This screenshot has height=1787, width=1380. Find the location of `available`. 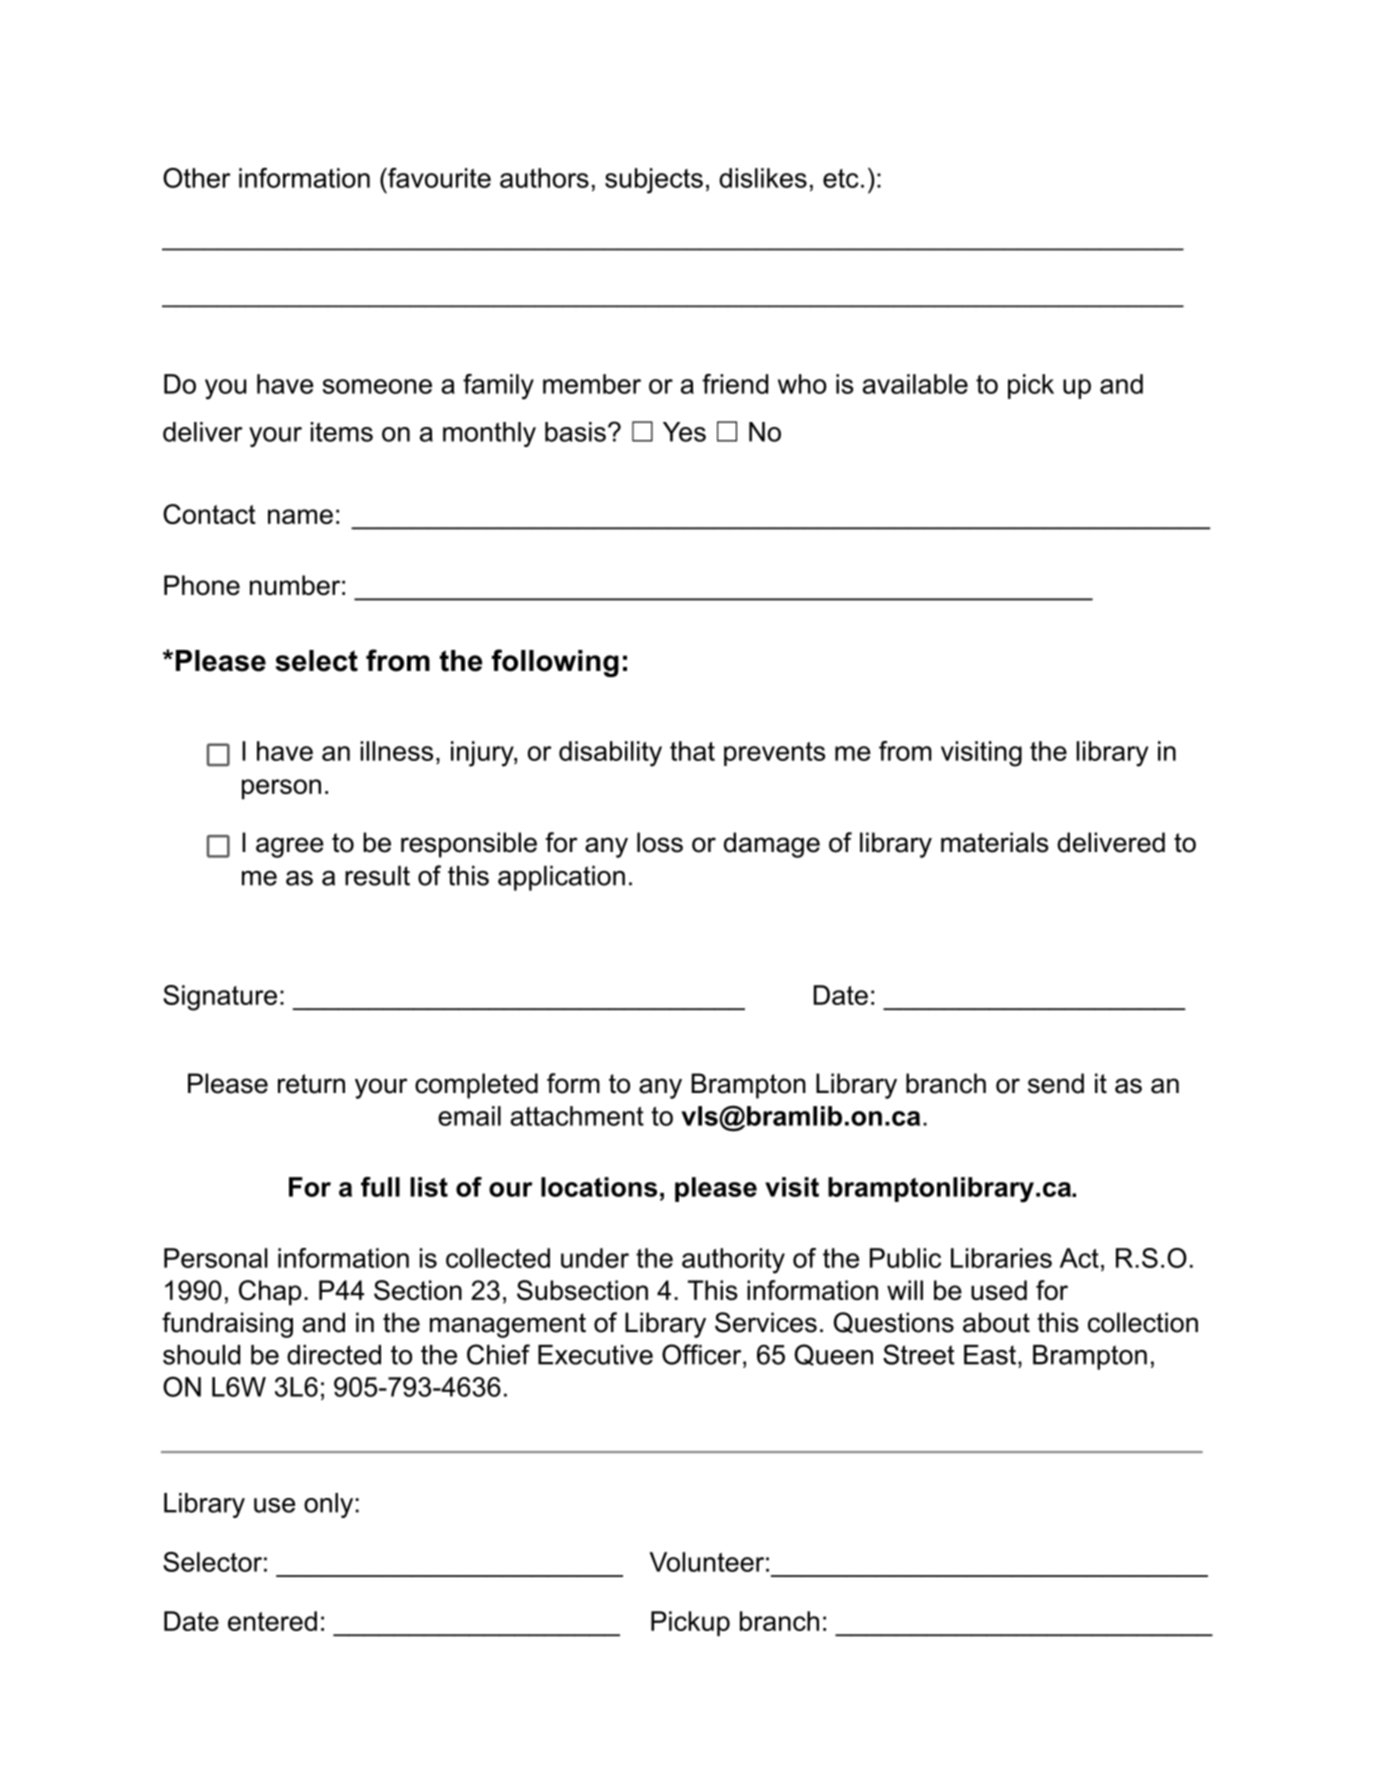

available is located at coordinates (915, 384).
